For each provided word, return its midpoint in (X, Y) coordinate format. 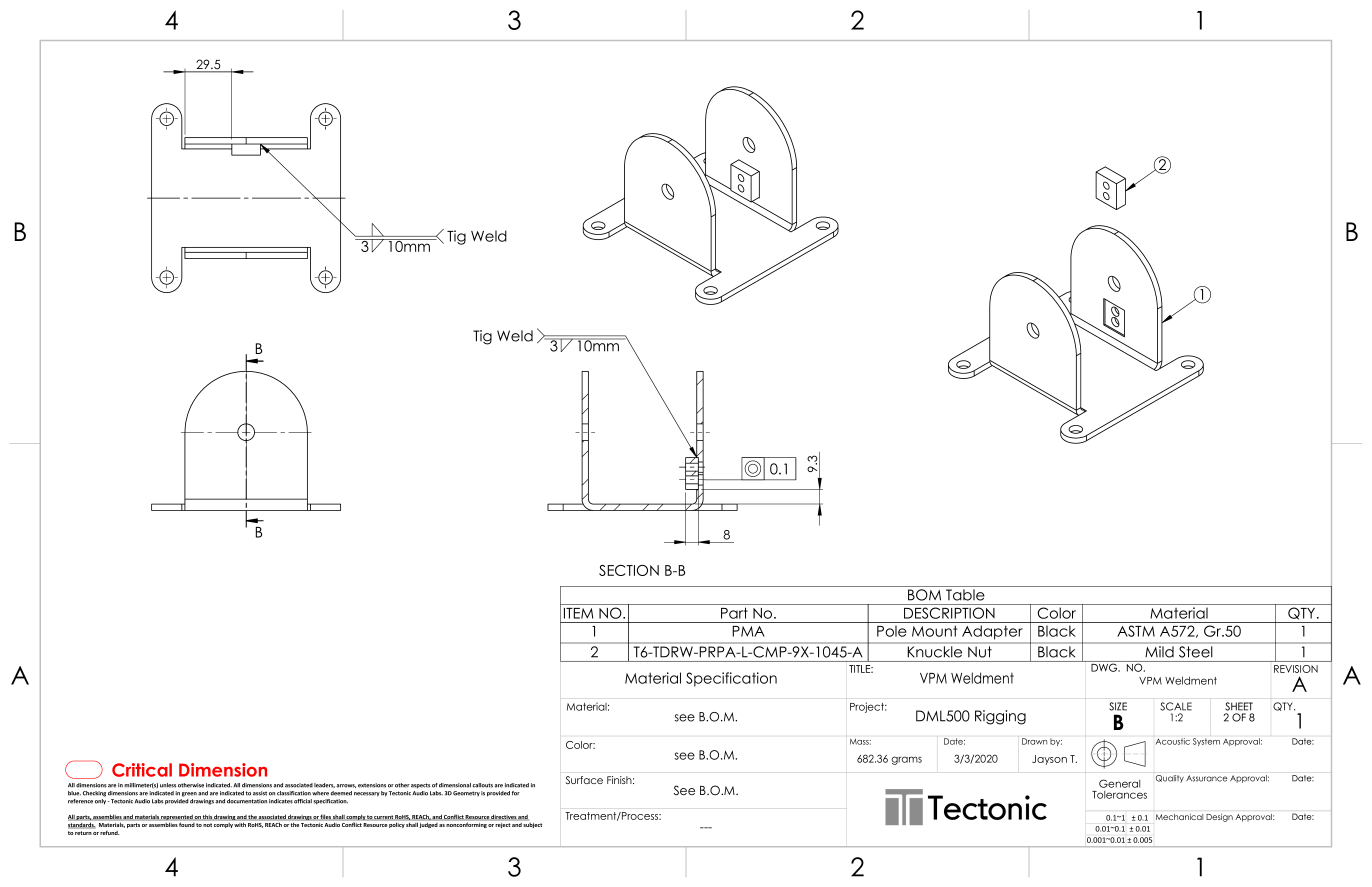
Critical (142, 770)
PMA (748, 631)
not (207, 825)
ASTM (1136, 631)
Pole (892, 631)
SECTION (629, 570)
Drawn (1034, 741)
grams (906, 760)
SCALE (1176, 706)
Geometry (466, 793)
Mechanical (1179, 816)
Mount (935, 631)
